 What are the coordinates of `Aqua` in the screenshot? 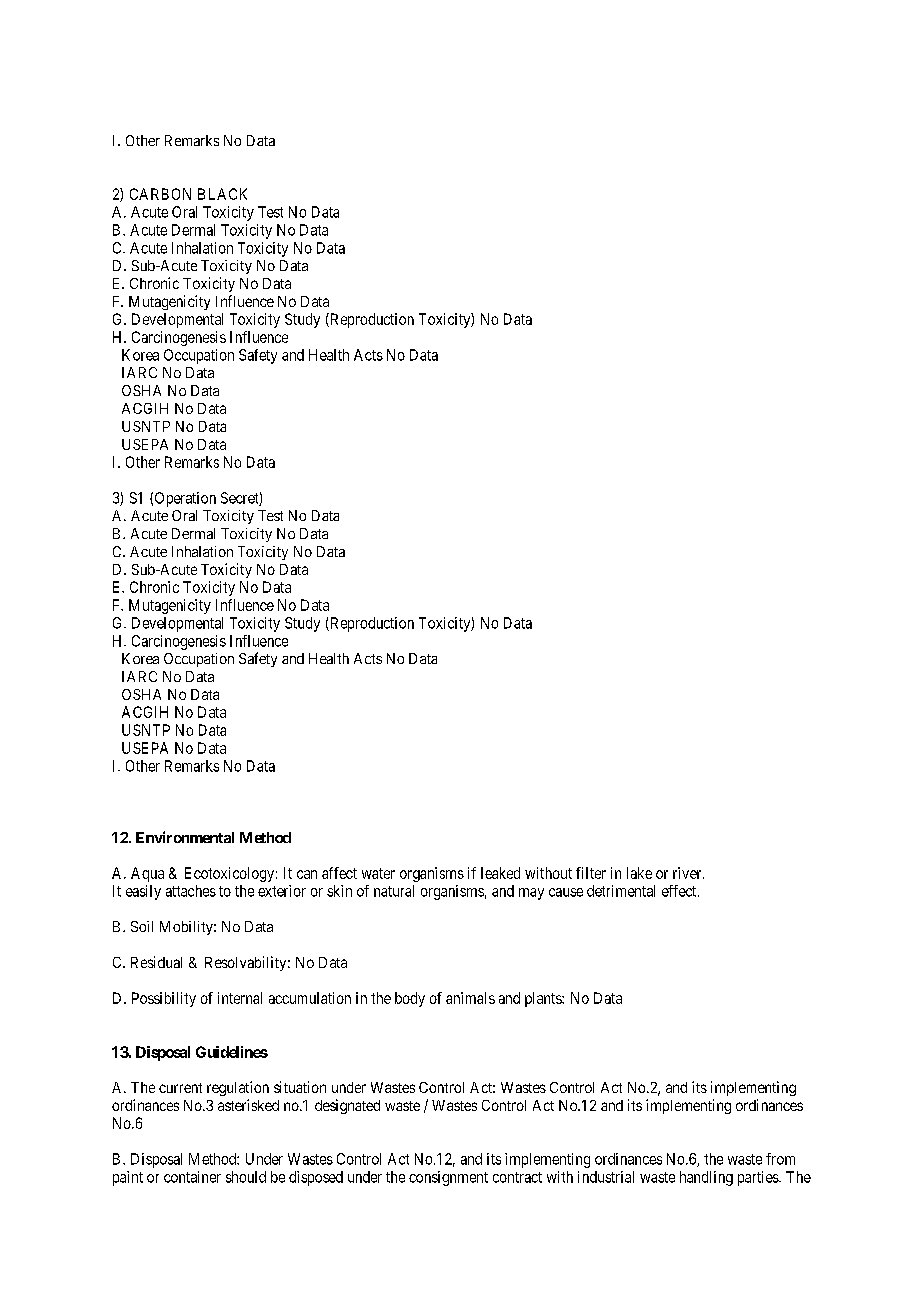 It's located at (147, 874).
